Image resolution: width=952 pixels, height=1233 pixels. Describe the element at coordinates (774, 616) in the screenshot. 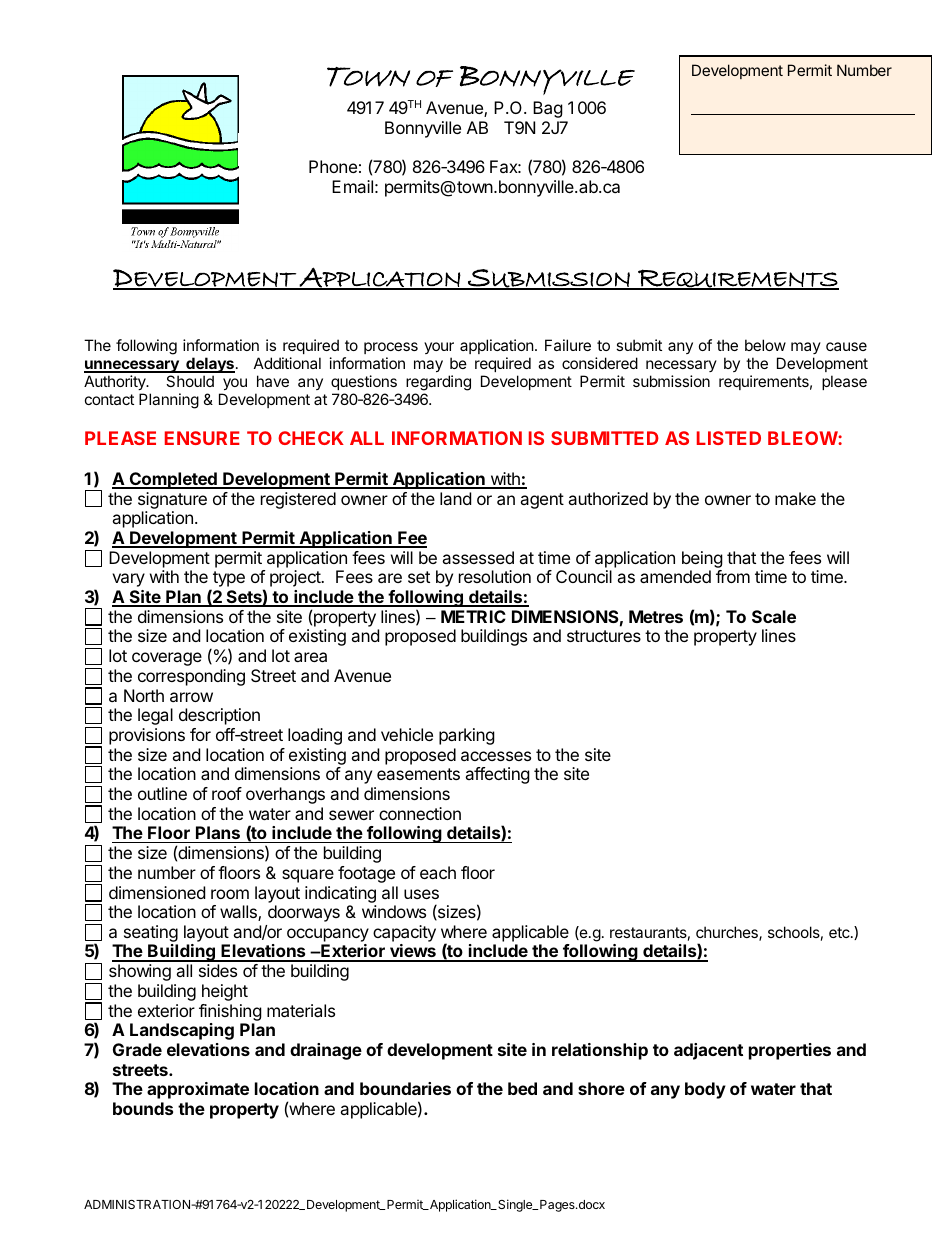

I see `Scale` at that location.
